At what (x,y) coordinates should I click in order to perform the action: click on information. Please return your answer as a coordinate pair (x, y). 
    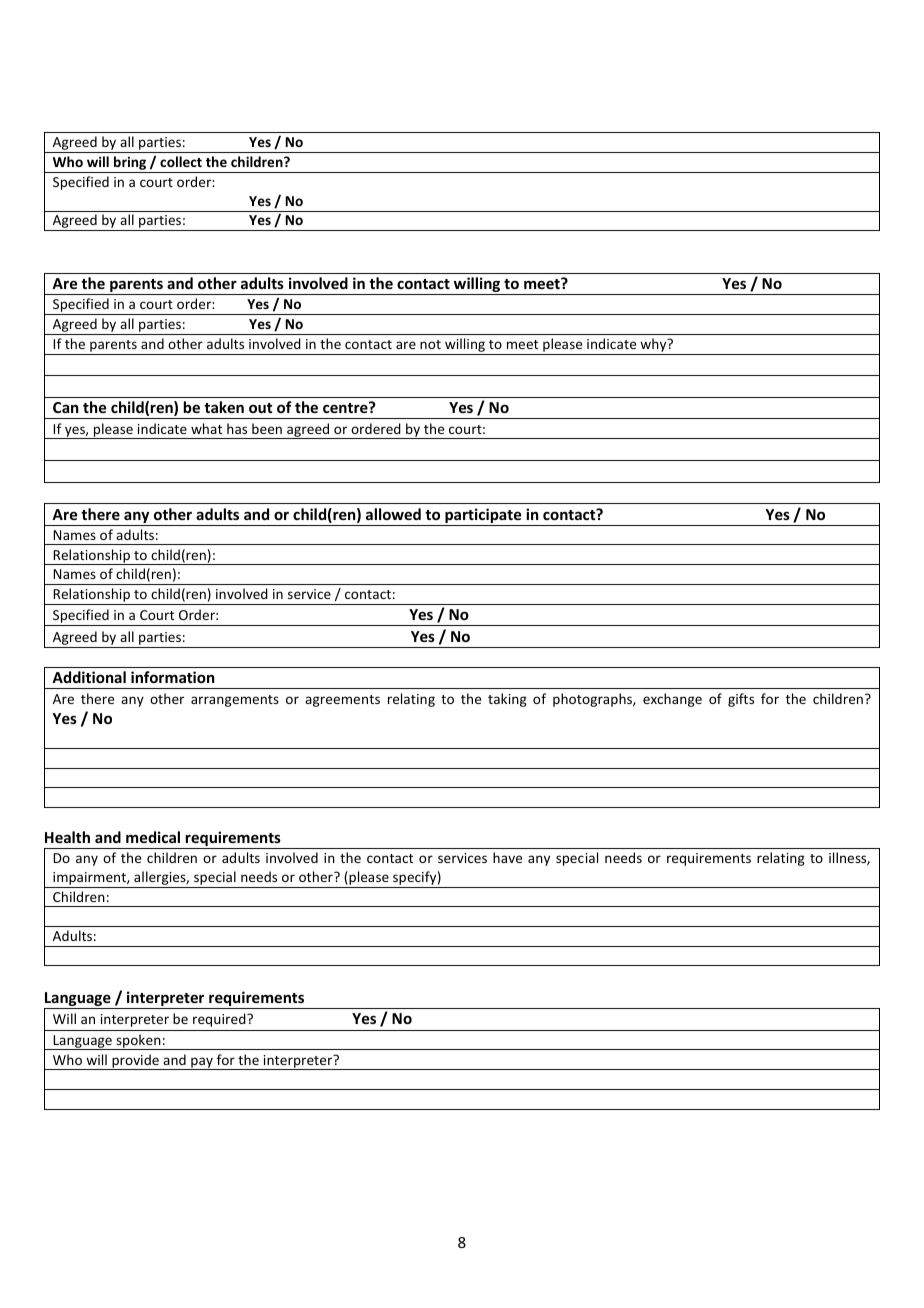
    Looking at the image, I should click on (172, 677).
